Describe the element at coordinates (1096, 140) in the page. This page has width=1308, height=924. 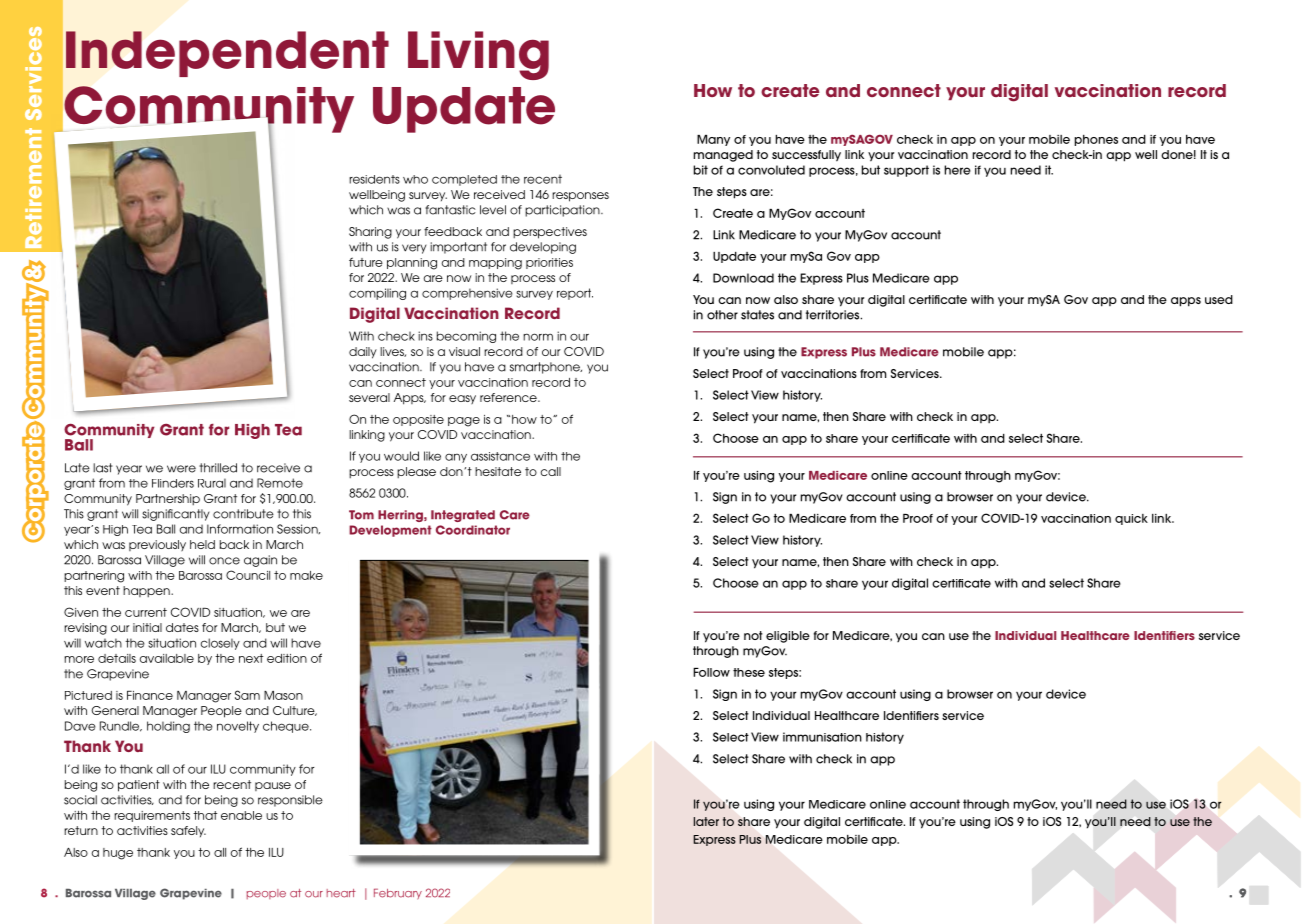
I see `phones` at that location.
